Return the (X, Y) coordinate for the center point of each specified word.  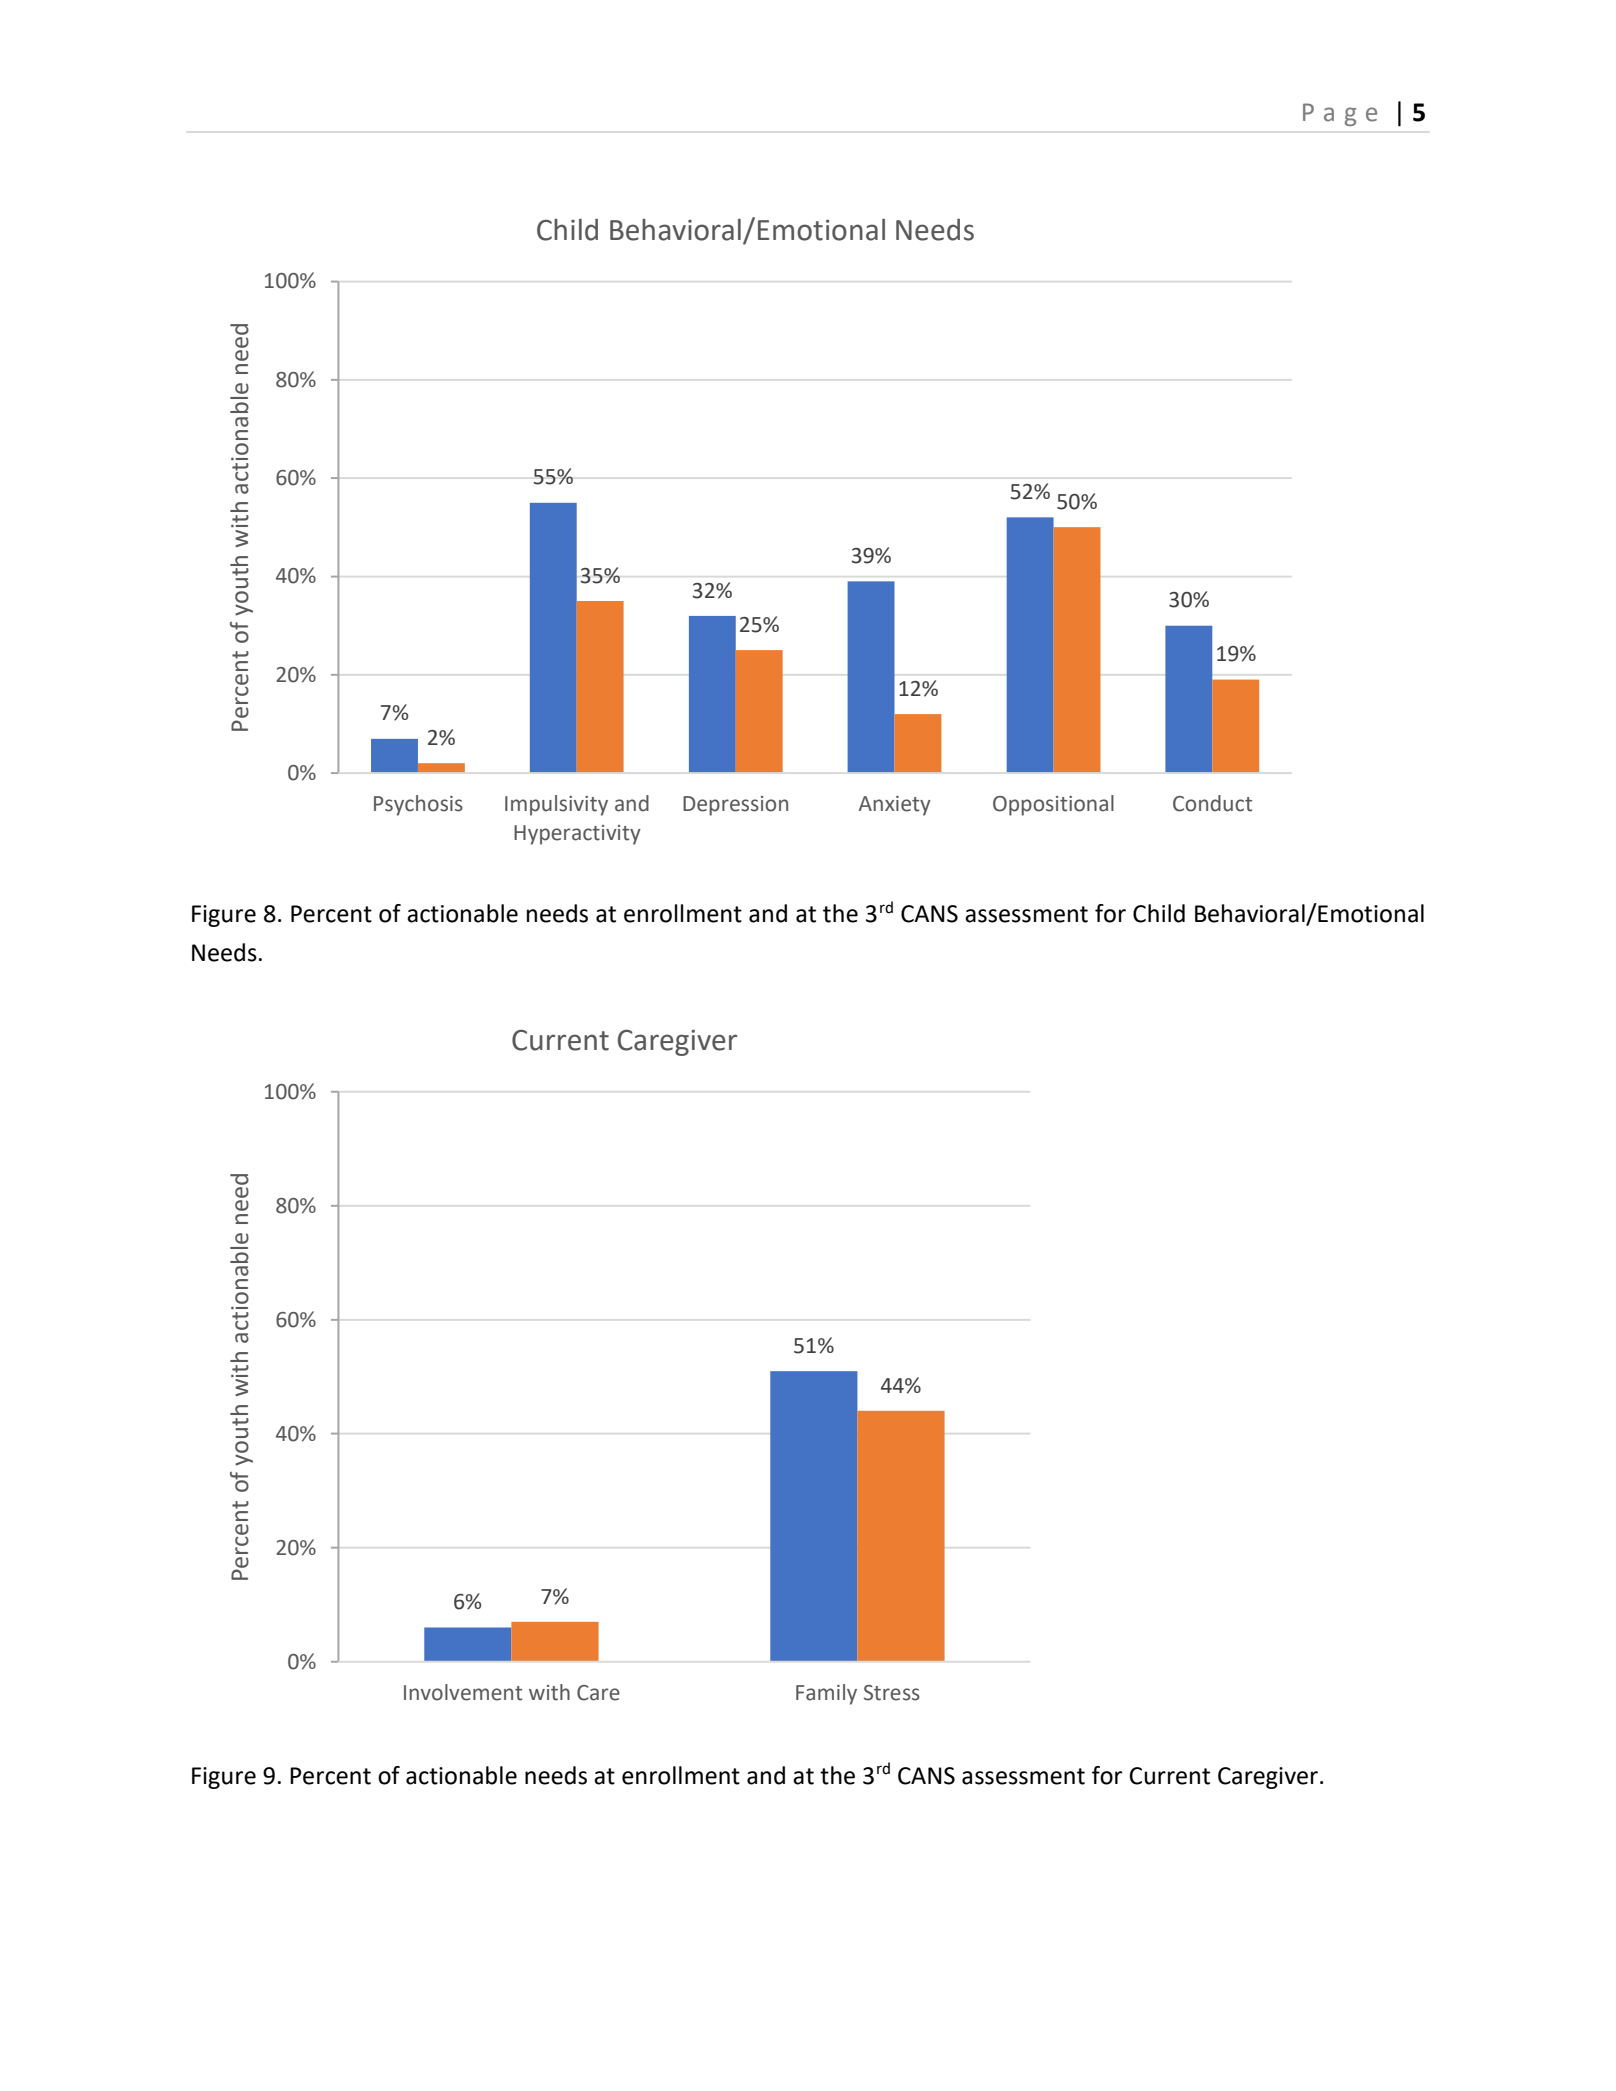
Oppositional (1053, 805)
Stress (892, 1693)
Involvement (463, 1692)
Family (826, 1694)
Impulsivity (556, 805)
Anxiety (895, 806)
